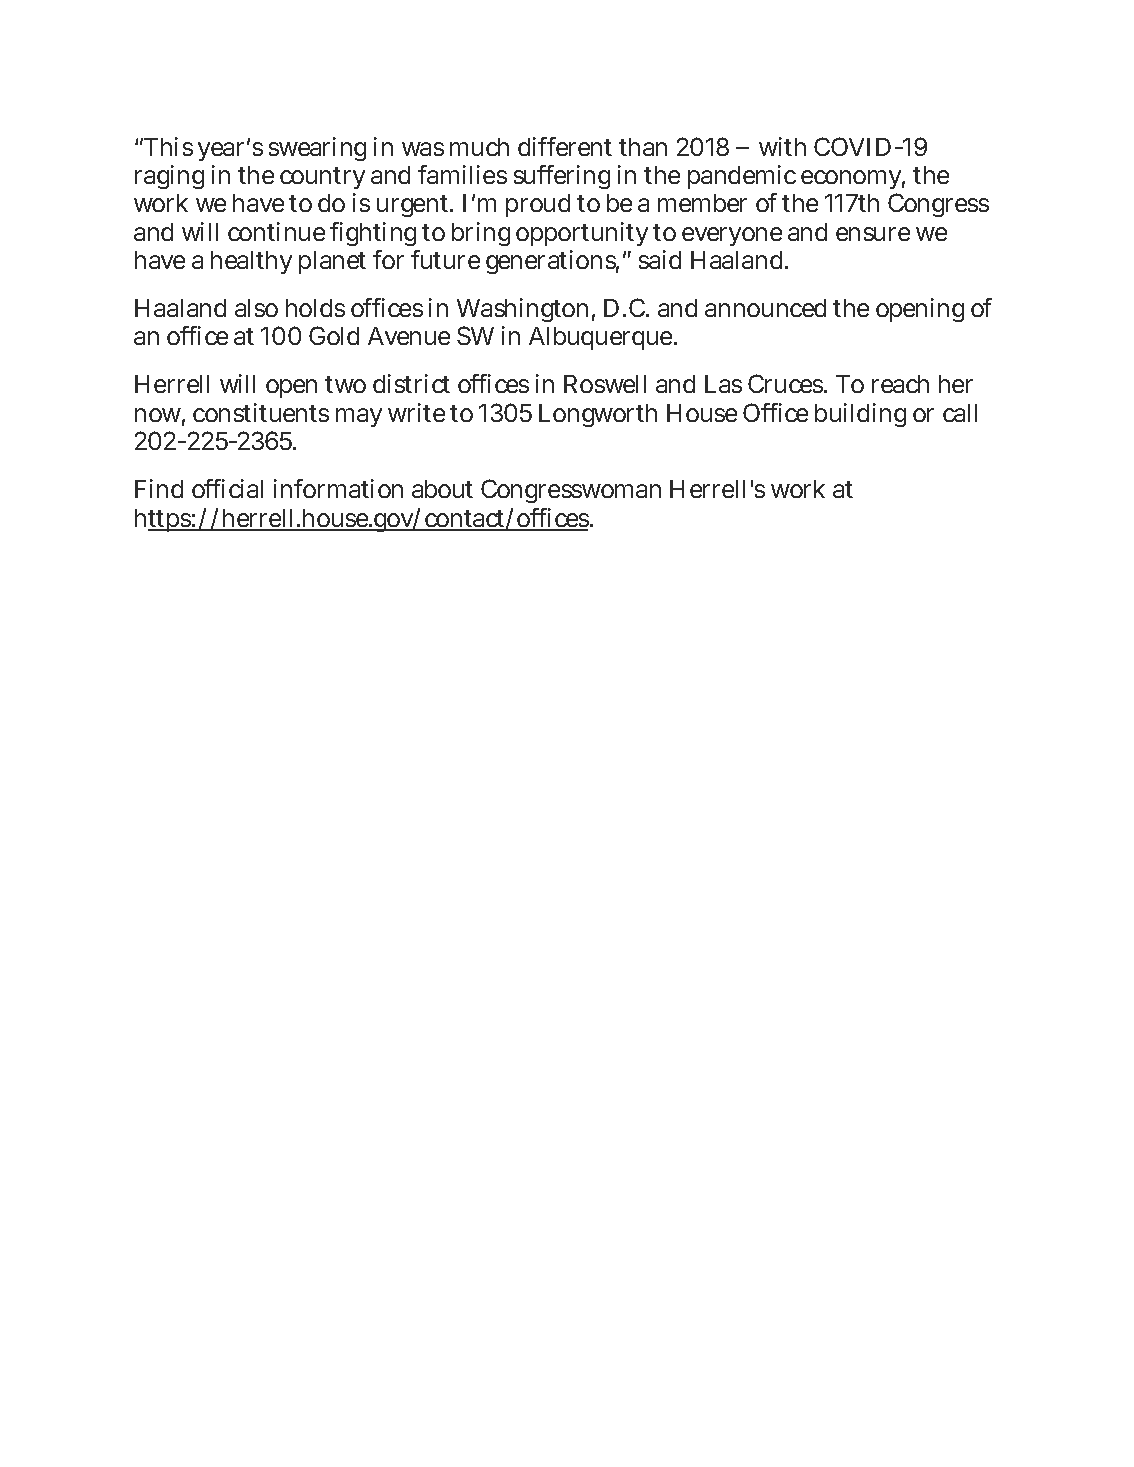 The image size is (1134, 1467). I want to click on healthy, so click(251, 262).
